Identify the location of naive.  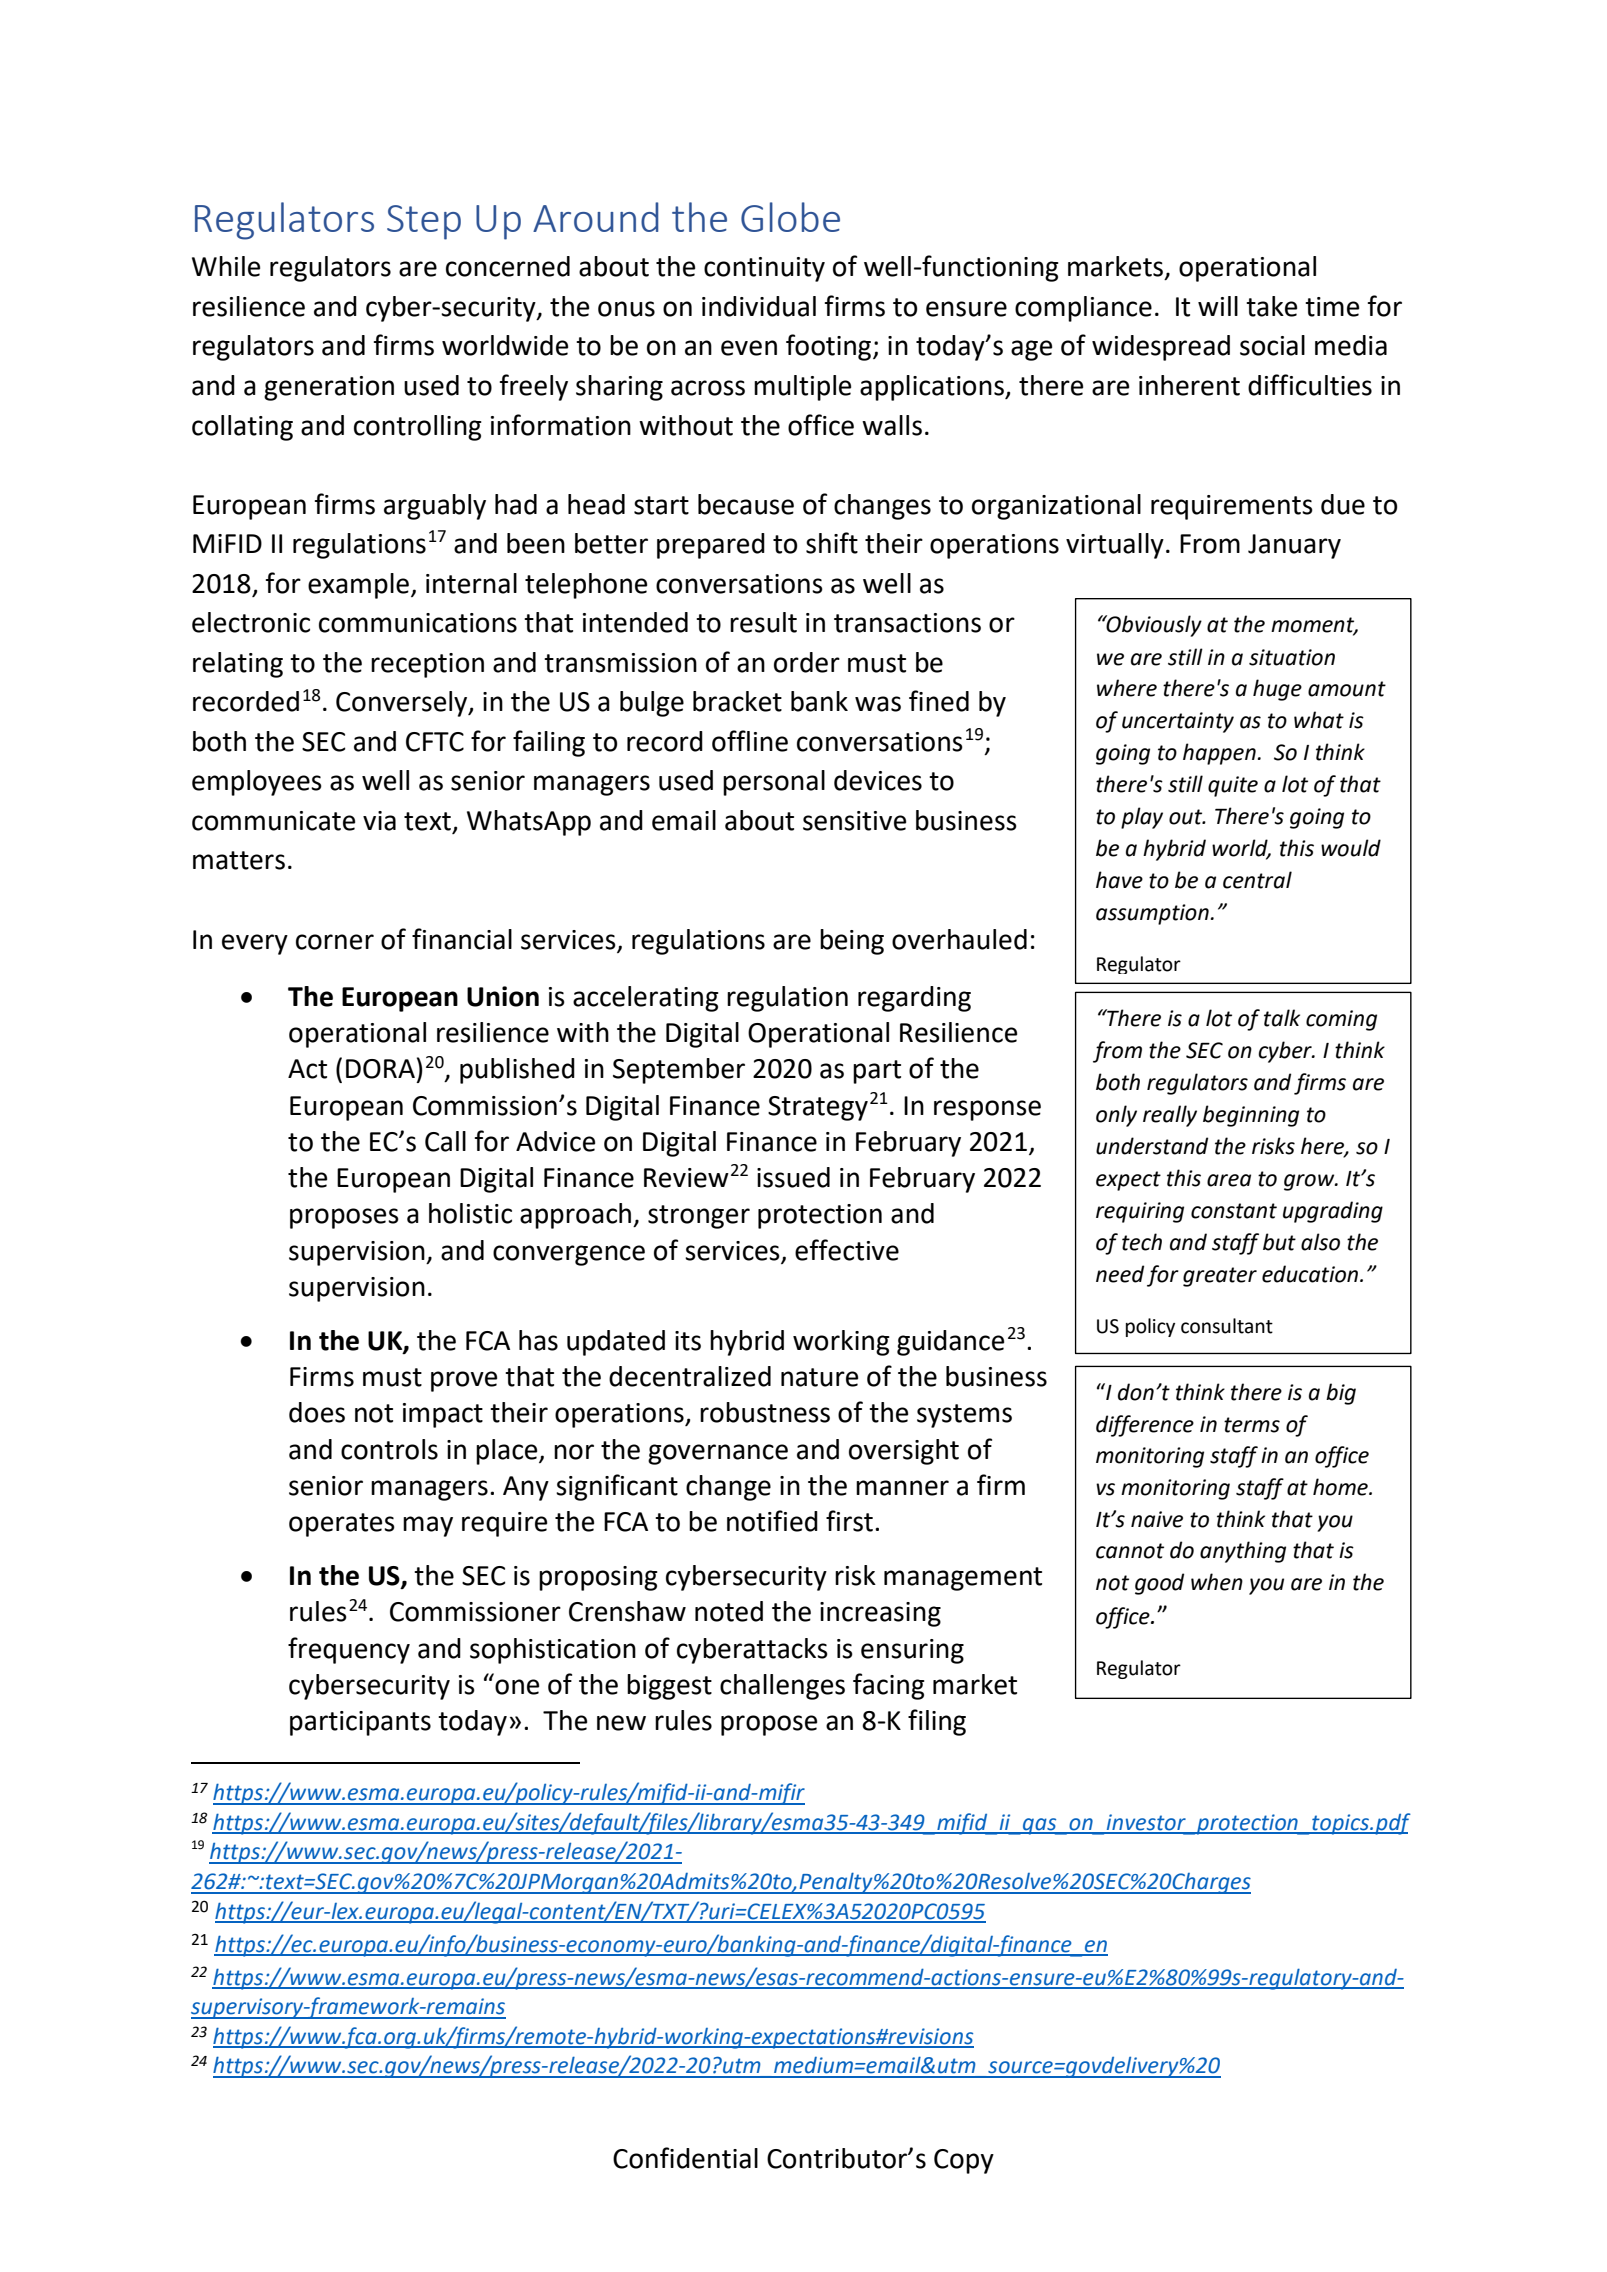
(1157, 1519).
